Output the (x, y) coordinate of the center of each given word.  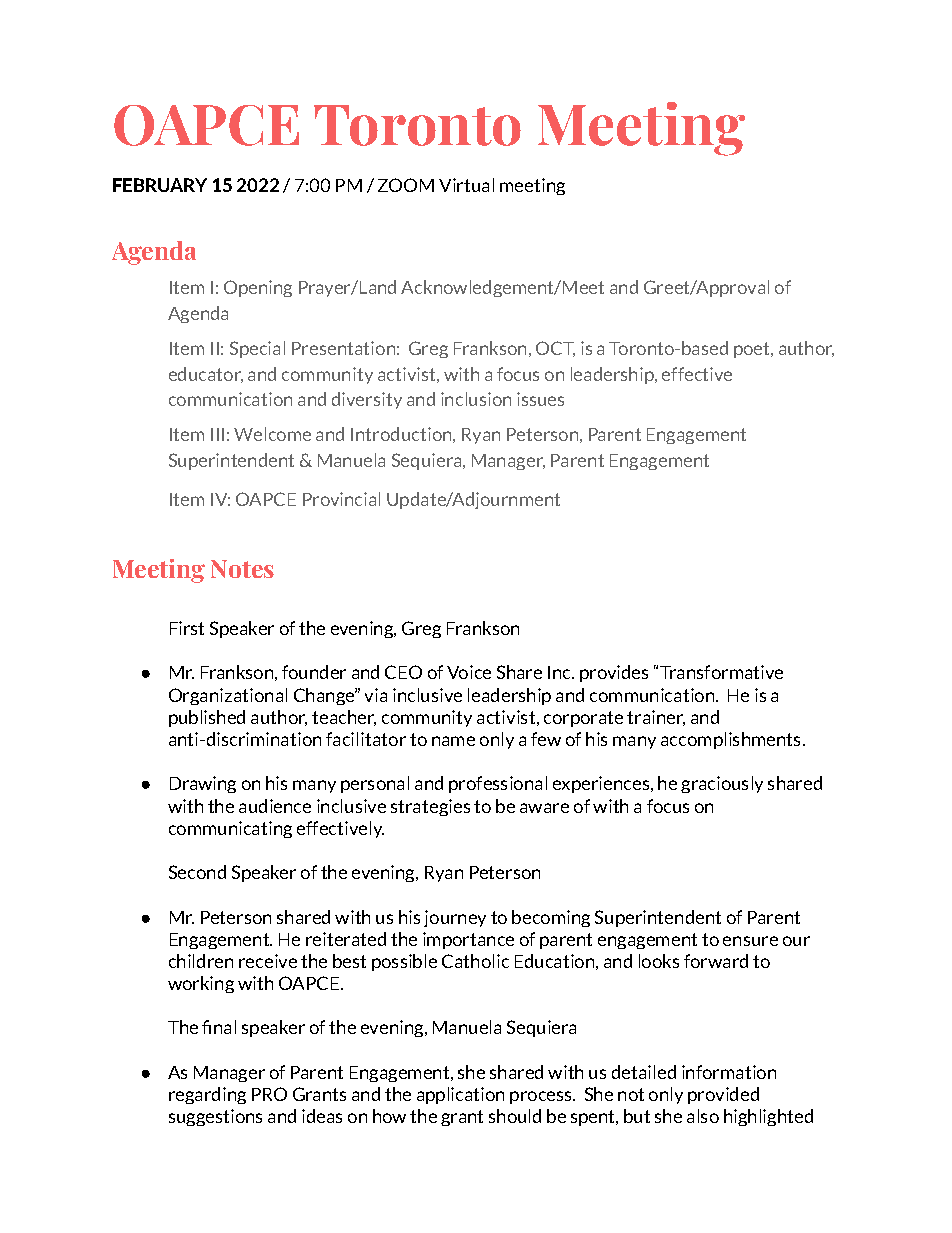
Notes (242, 569)
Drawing (203, 784)
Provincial (341, 499)
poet (753, 350)
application (460, 1095)
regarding (207, 1095)
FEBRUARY (160, 185)
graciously (722, 784)
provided (723, 1095)
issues (540, 399)
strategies (430, 807)
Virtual (466, 185)
